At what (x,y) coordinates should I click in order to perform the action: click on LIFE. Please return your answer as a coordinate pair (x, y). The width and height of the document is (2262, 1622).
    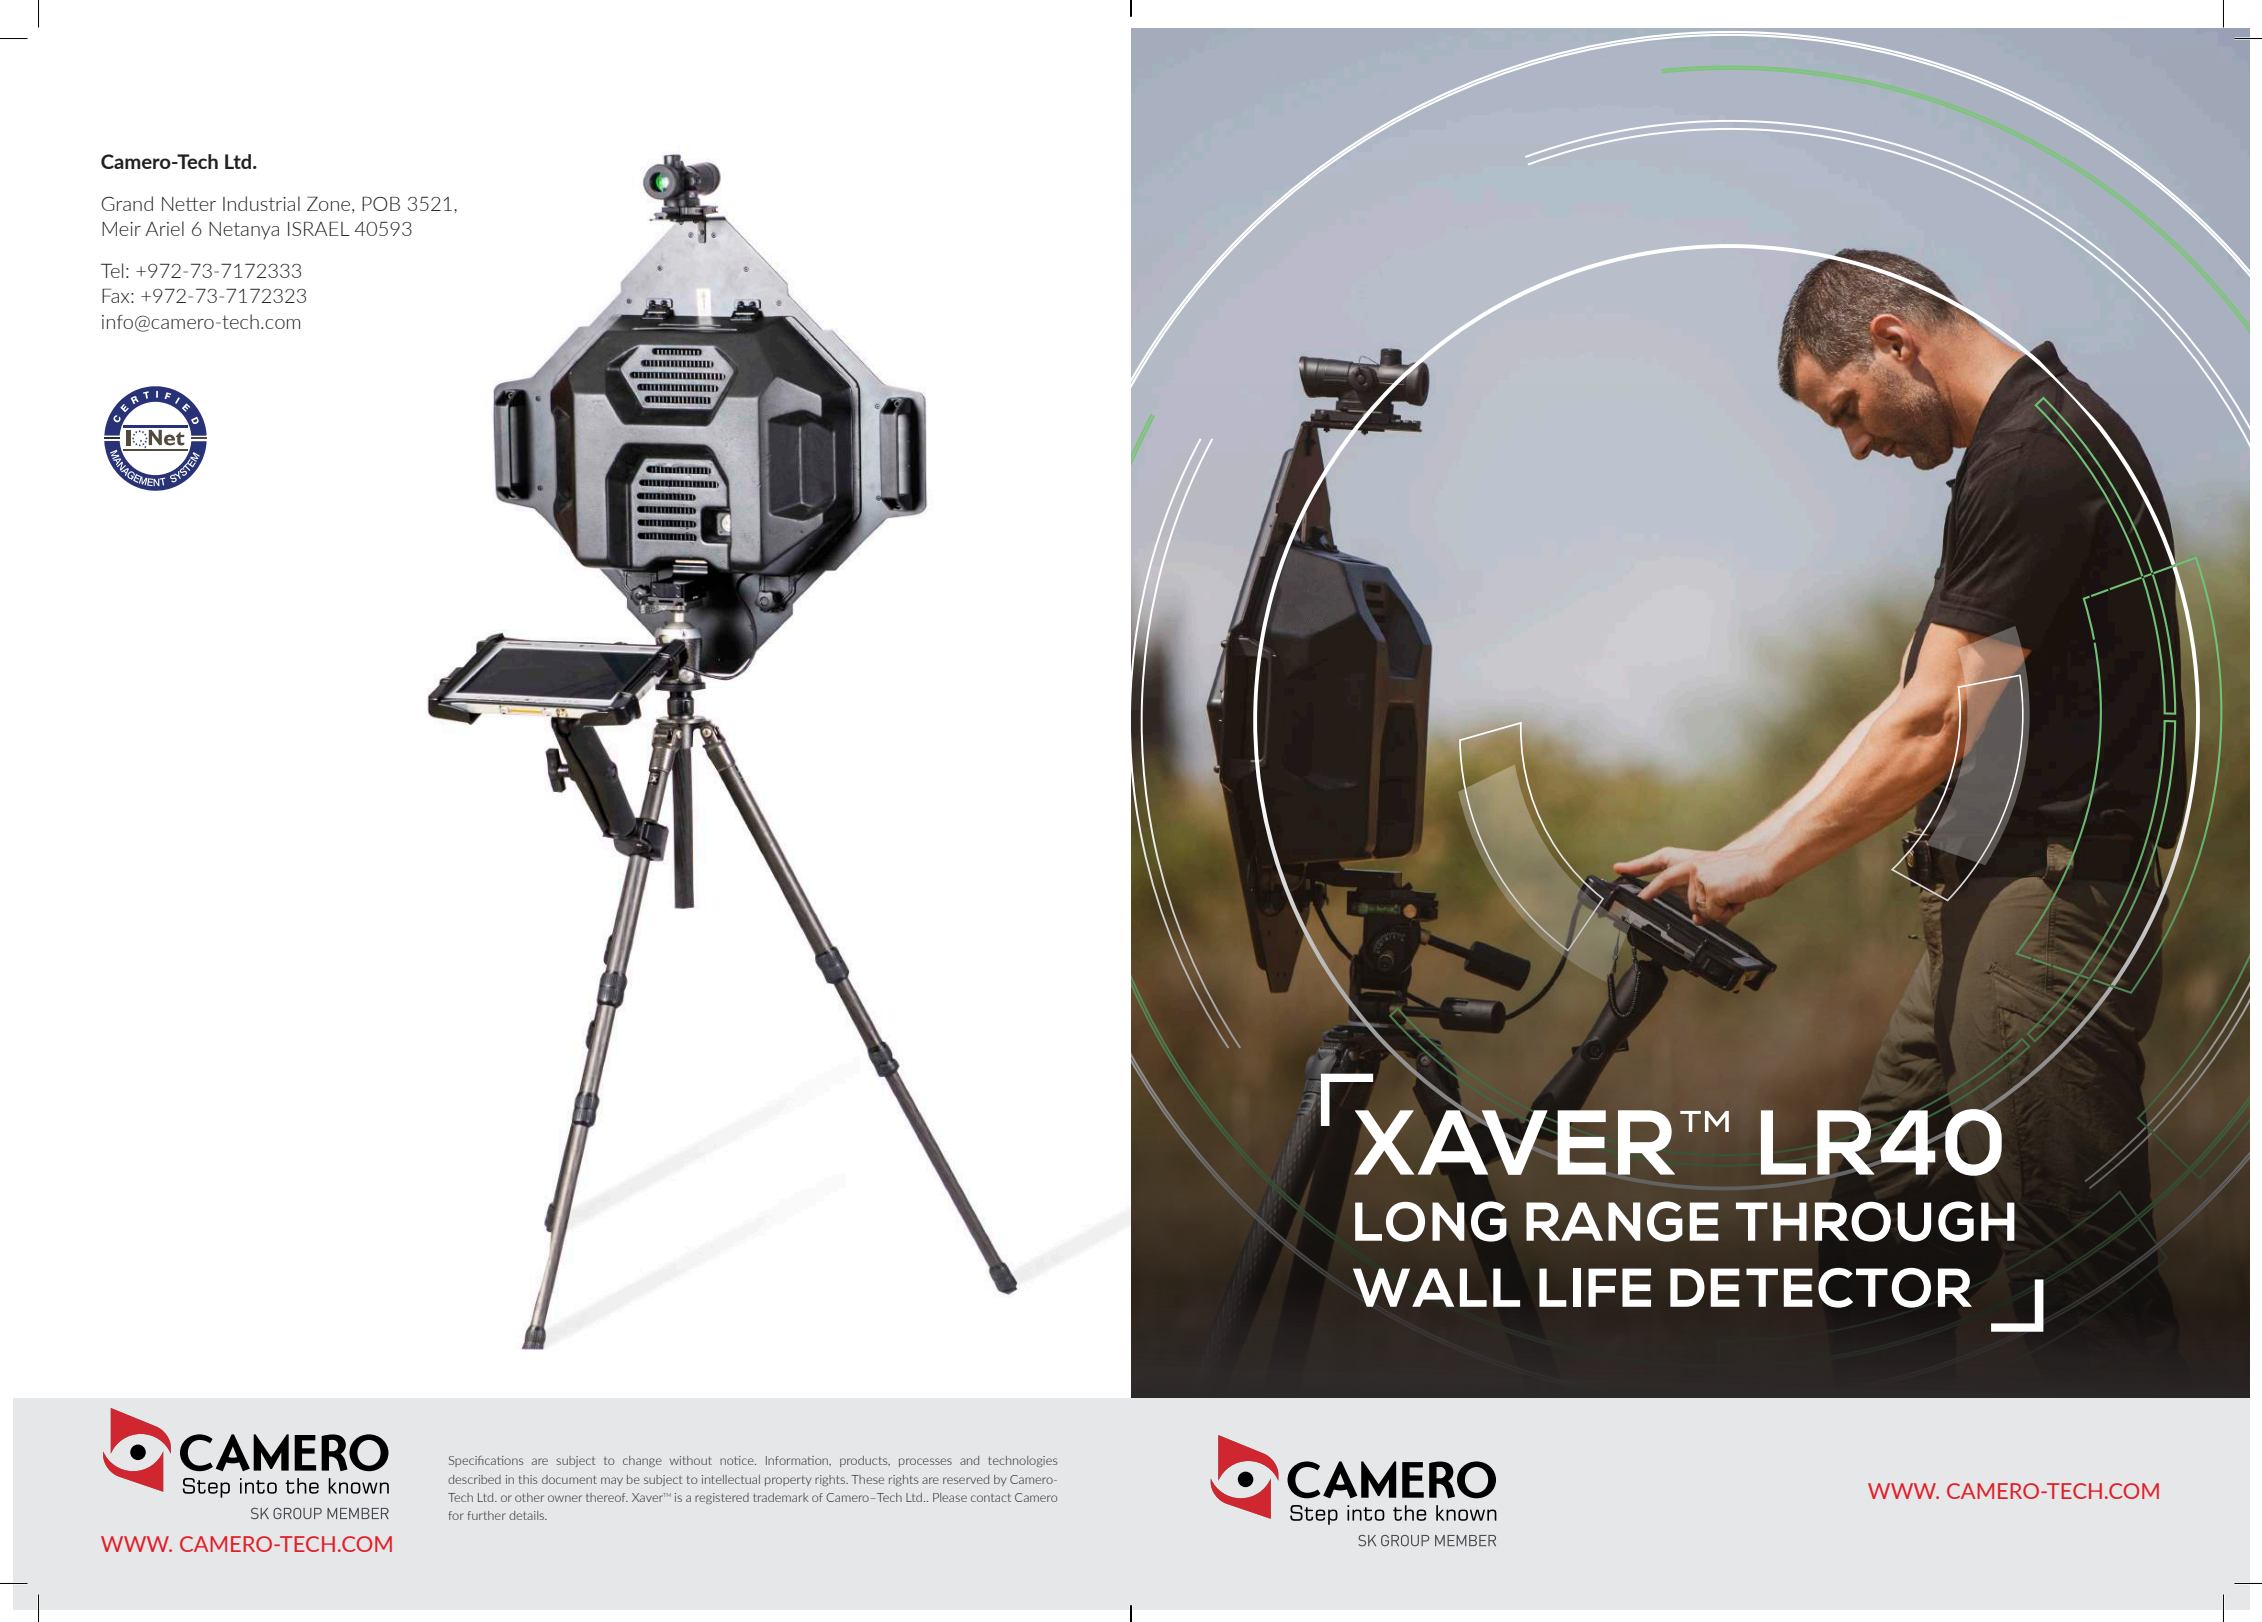
    Looking at the image, I should click on (1595, 1287).
